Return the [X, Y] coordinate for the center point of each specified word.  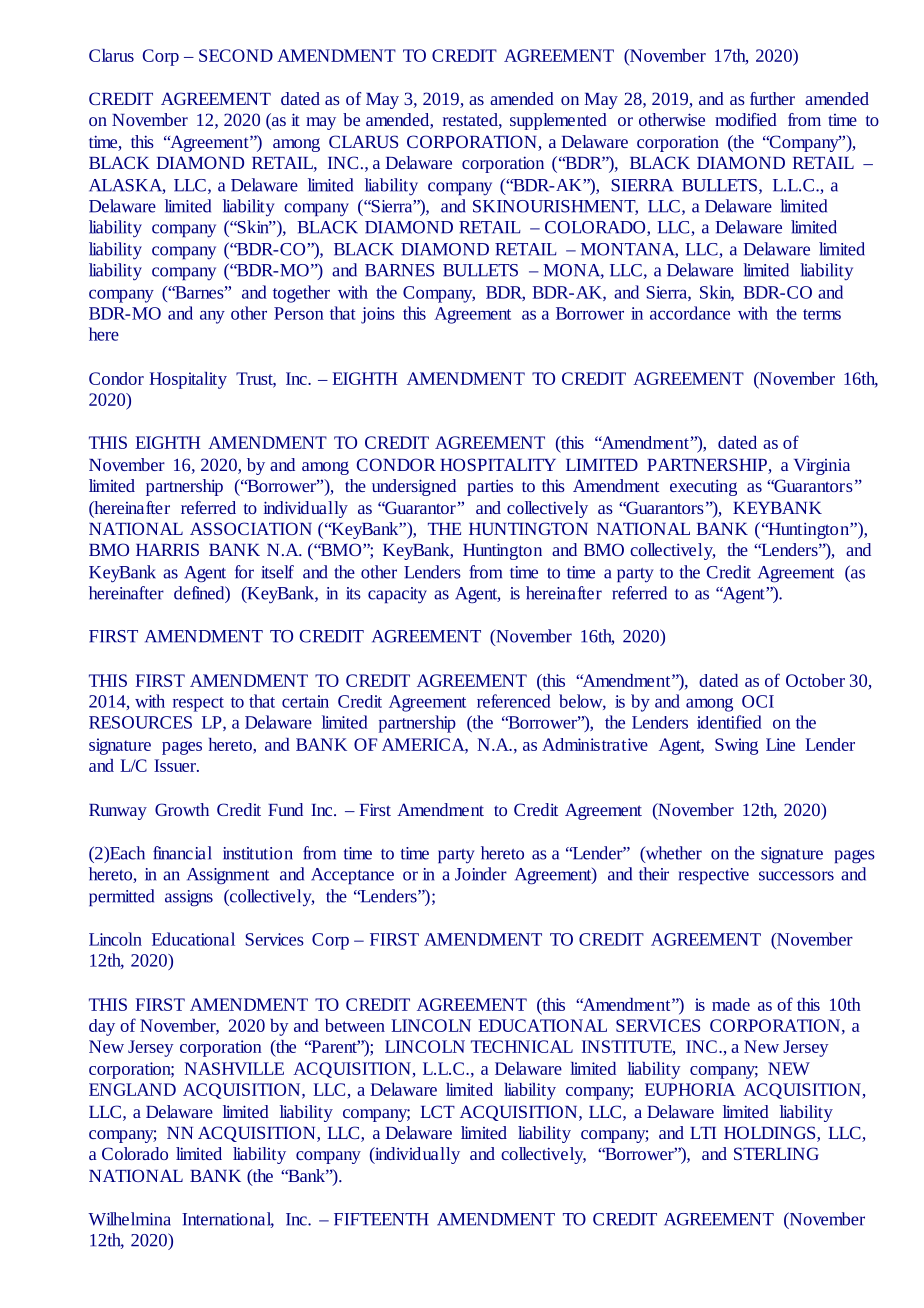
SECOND [236, 55]
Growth [182, 809]
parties [490, 487]
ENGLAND [132, 1089]
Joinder [481, 874]
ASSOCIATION [251, 528]
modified [746, 119]
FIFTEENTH [381, 1219]
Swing [736, 746]
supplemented [558, 121]
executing [703, 487]
